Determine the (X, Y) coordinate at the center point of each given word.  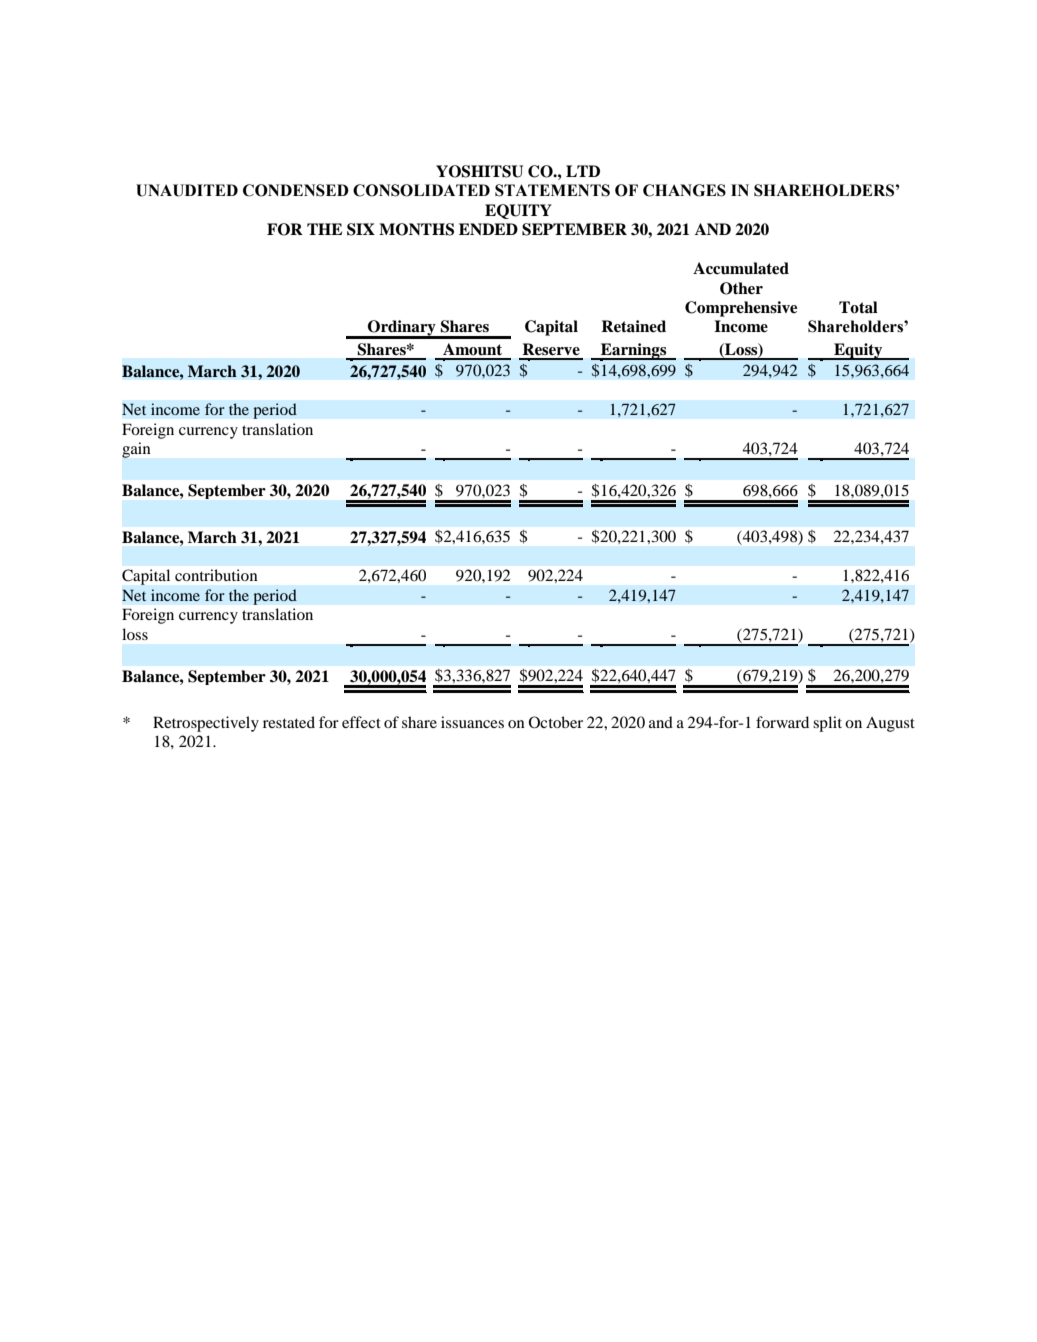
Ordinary (402, 329)
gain (136, 450)
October (556, 722)
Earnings (634, 352)
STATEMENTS (552, 190)
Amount (472, 349)
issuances (472, 722)
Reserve (551, 349)
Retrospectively (206, 724)
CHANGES (684, 190)
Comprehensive (741, 309)
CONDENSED (296, 190)
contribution (216, 575)
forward (782, 722)
